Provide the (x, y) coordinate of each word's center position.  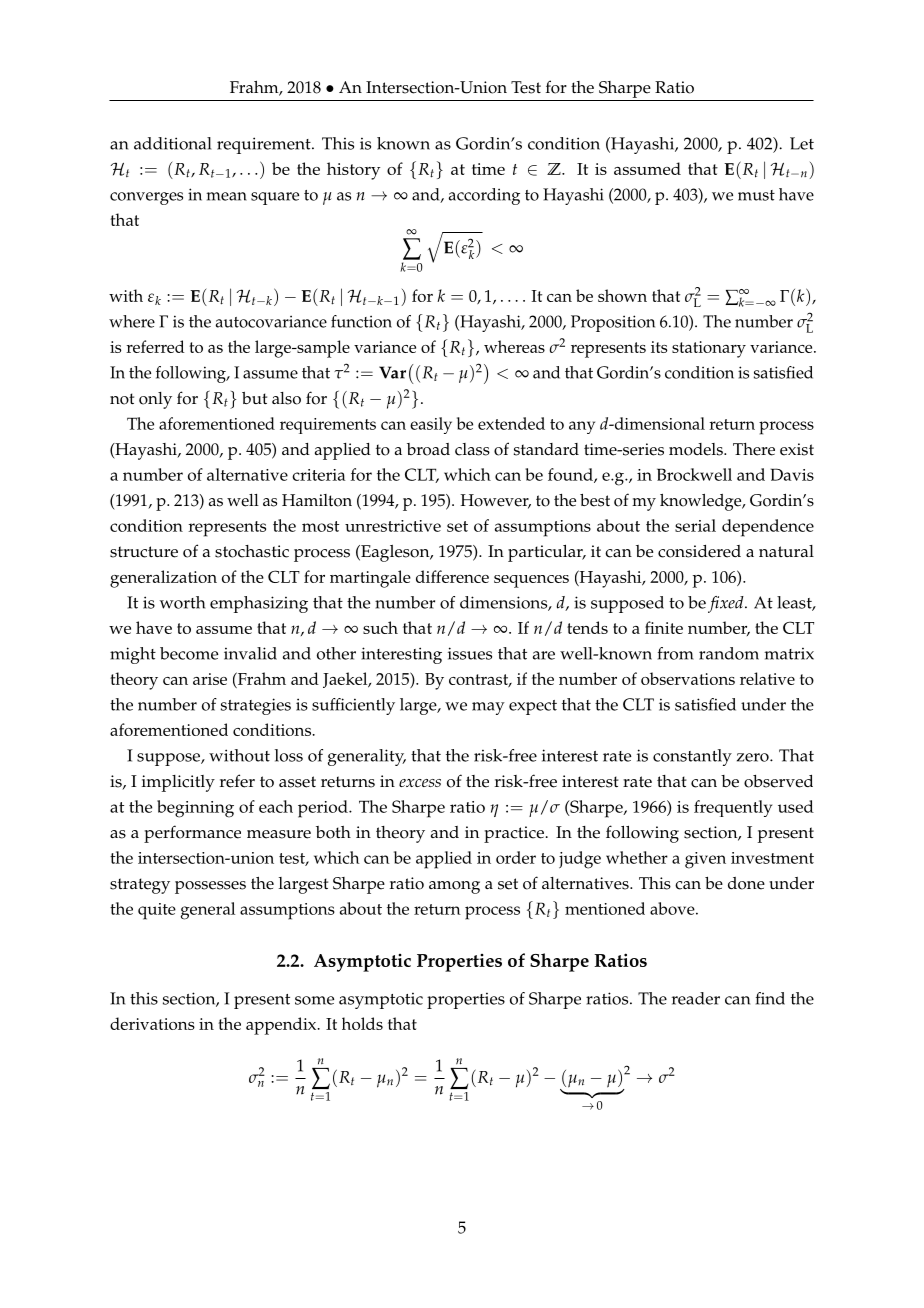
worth (182, 602)
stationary (709, 349)
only (155, 400)
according (484, 196)
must (756, 195)
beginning (195, 809)
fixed (727, 604)
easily (431, 425)
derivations (152, 1023)
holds (362, 1023)
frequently (733, 808)
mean (226, 196)
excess (420, 783)
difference (452, 576)
